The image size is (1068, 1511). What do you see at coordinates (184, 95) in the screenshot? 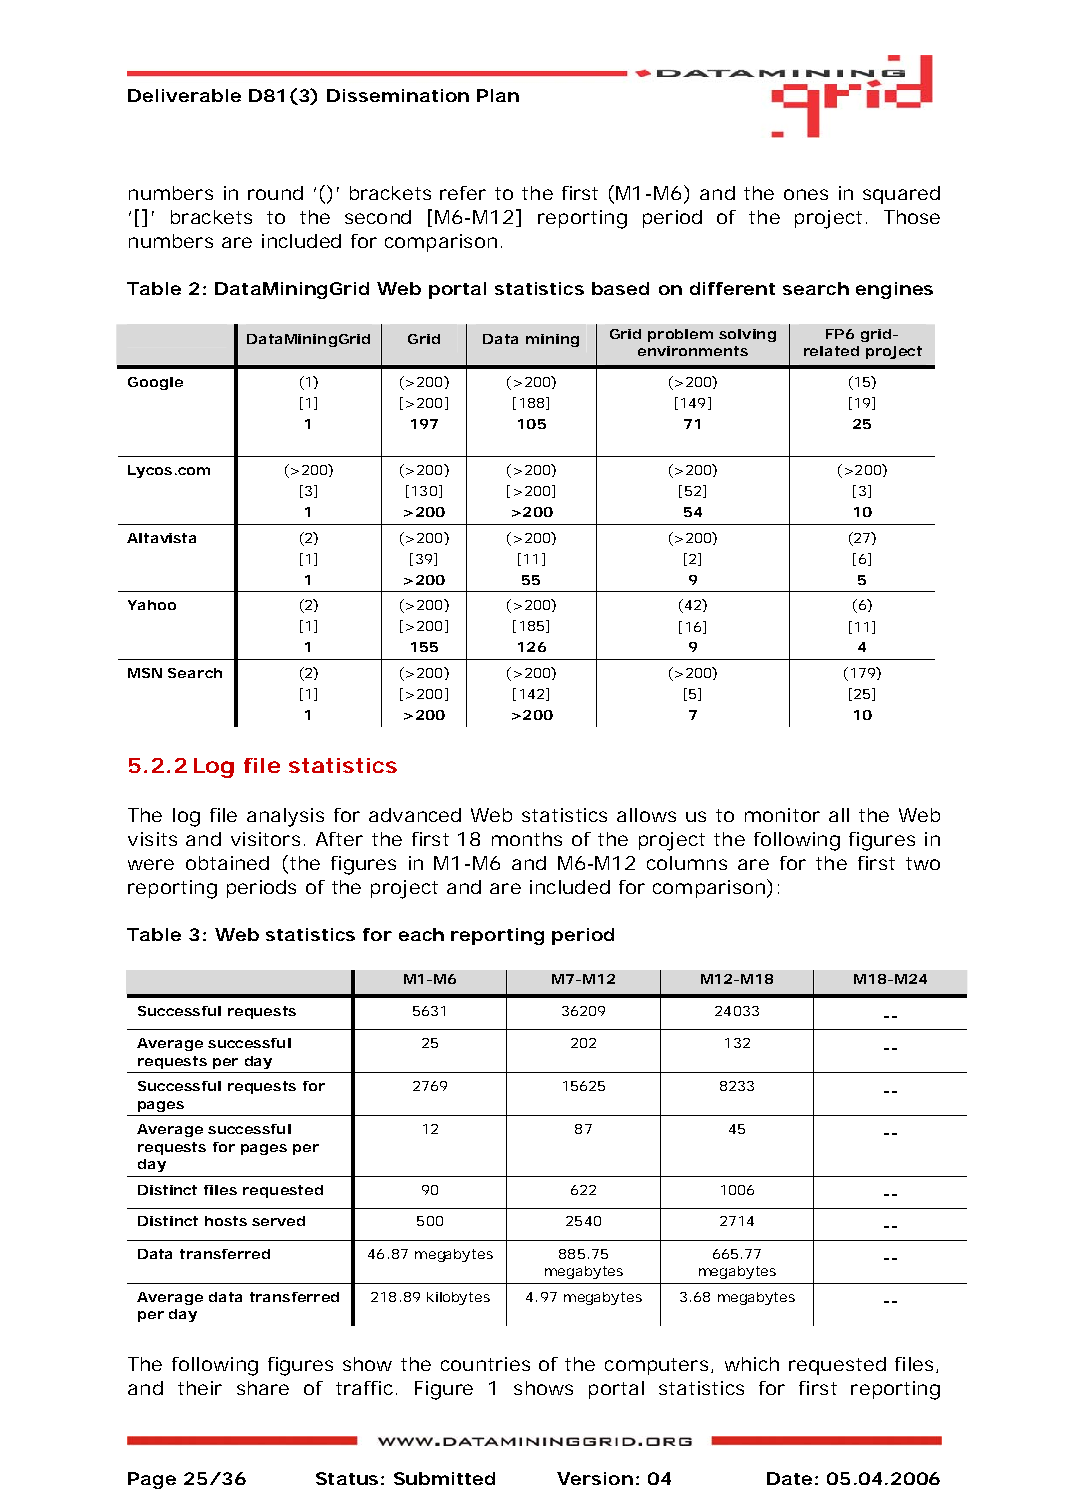
I see `Deliverable` at bounding box center [184, 95].
